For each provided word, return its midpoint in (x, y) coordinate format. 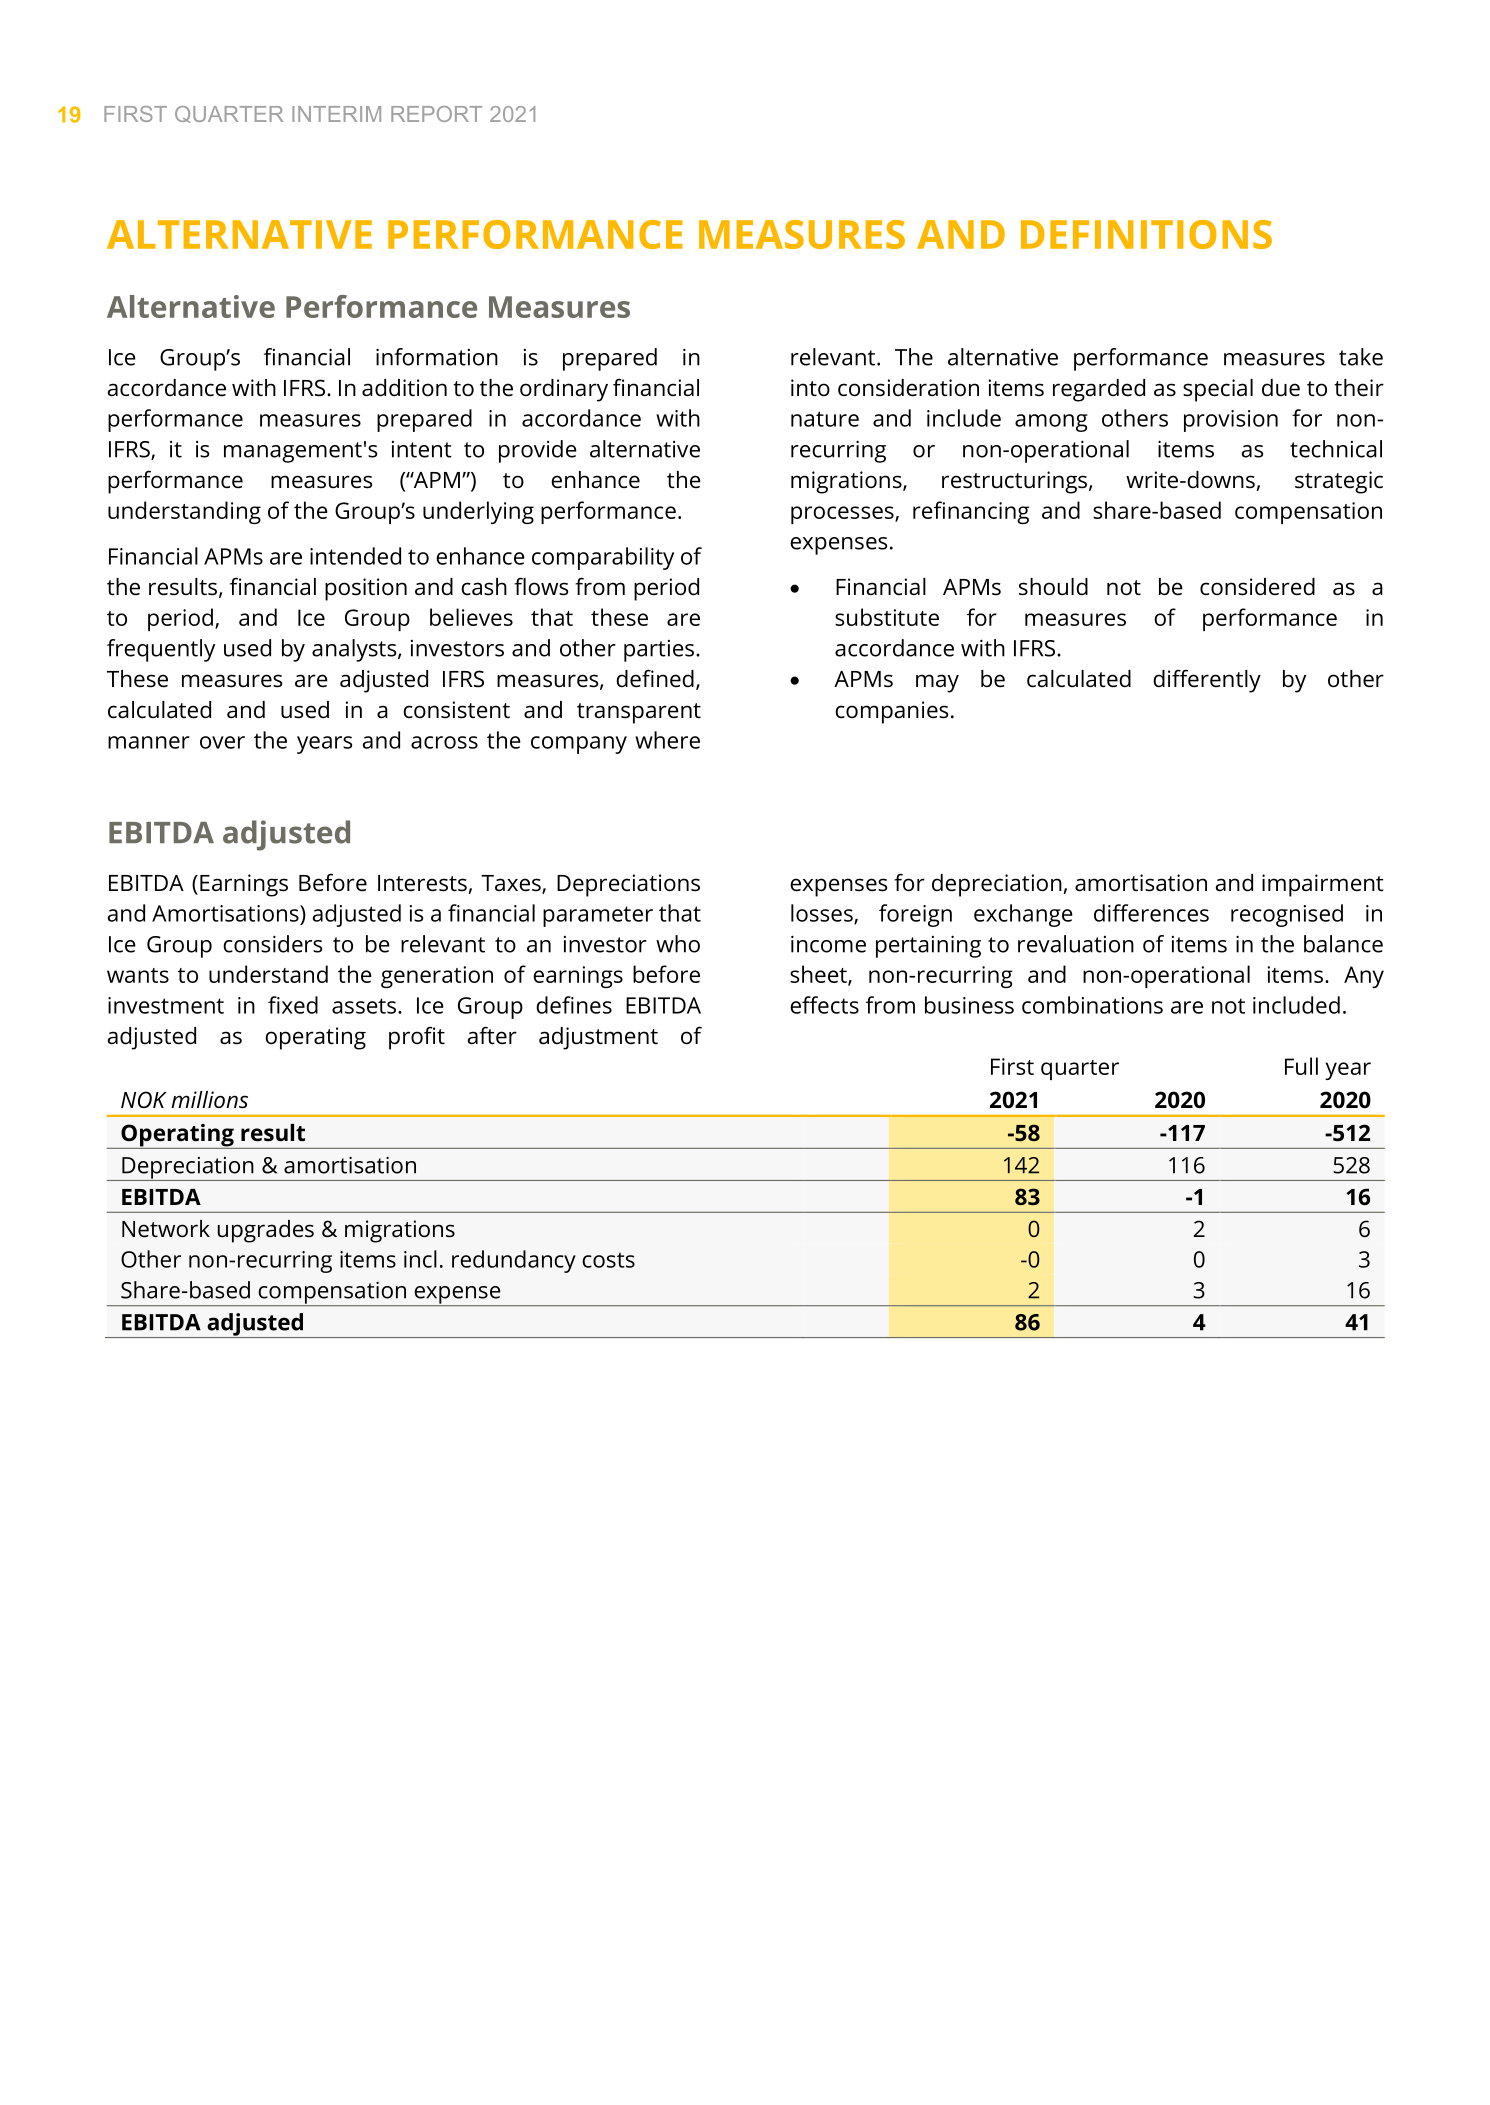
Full (1301, 1066)
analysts (355, 650)
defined (655, 678)
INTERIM (336, 114)
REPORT (436, 114)
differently (1207, 681)
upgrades (266, 1231)
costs (608, 1260)
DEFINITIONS (1146, 234)
